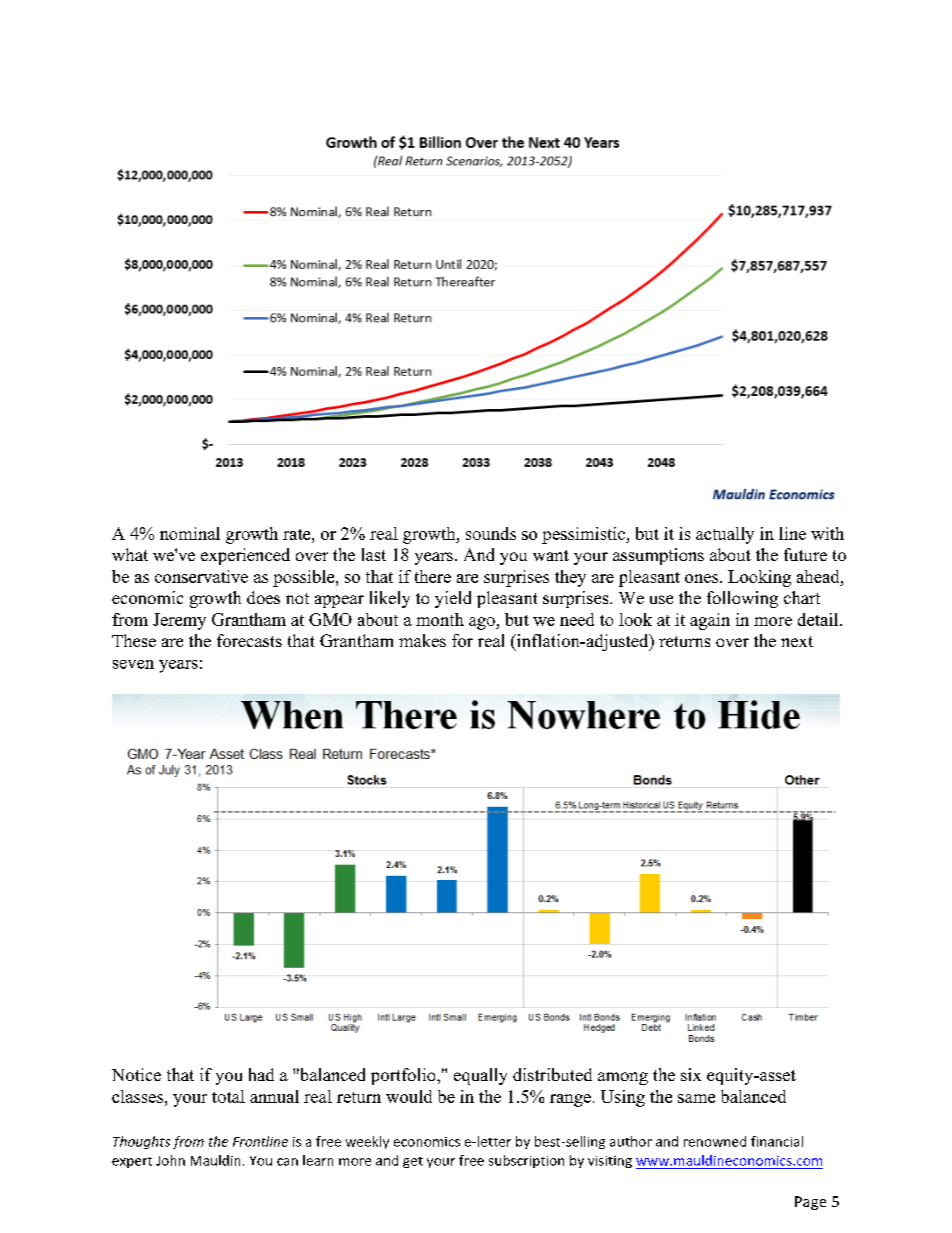  I want to click on equally, so click(480, 1076).
